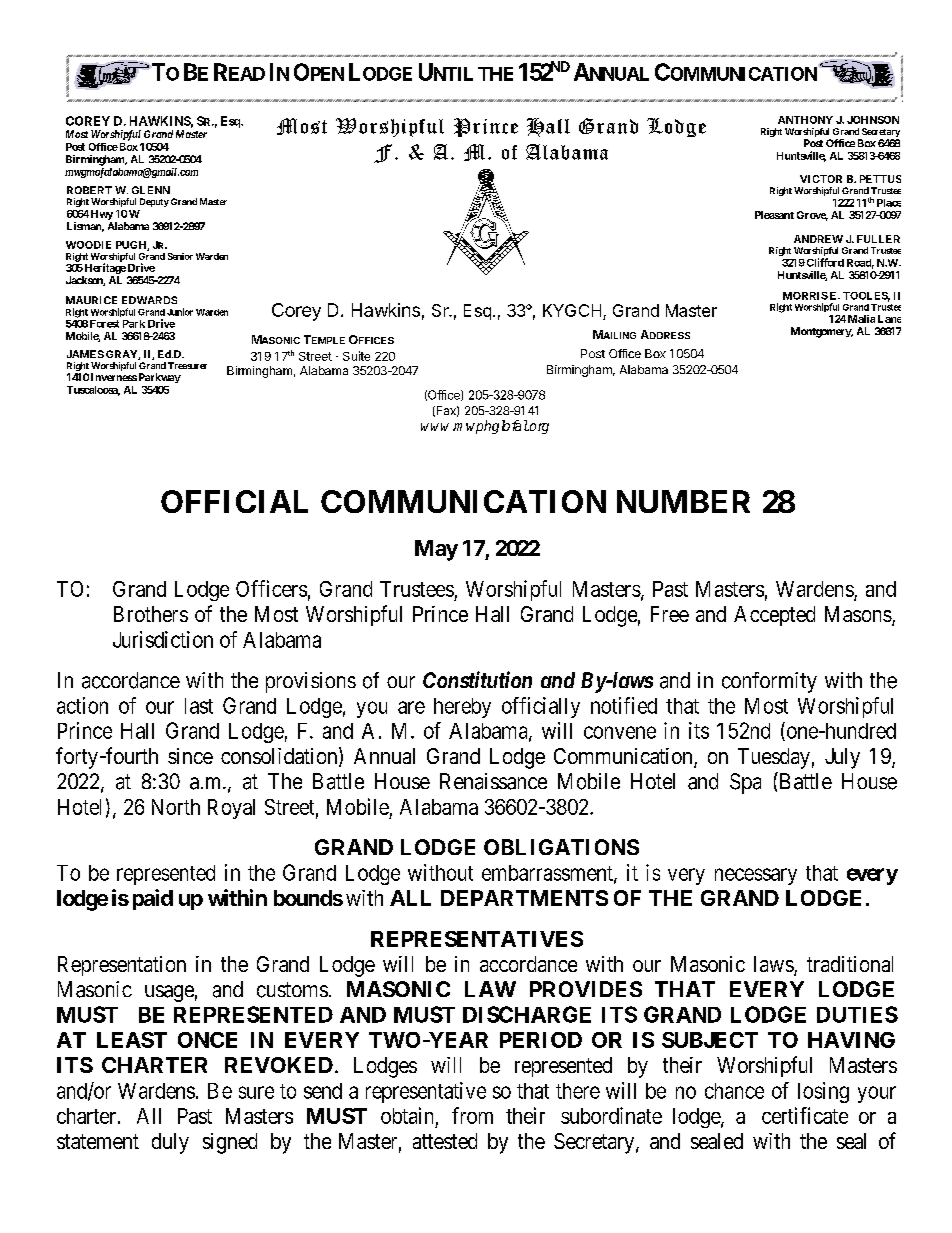 This page has width=952, height=1233. I want to click on Suite, so click(356, 356).
